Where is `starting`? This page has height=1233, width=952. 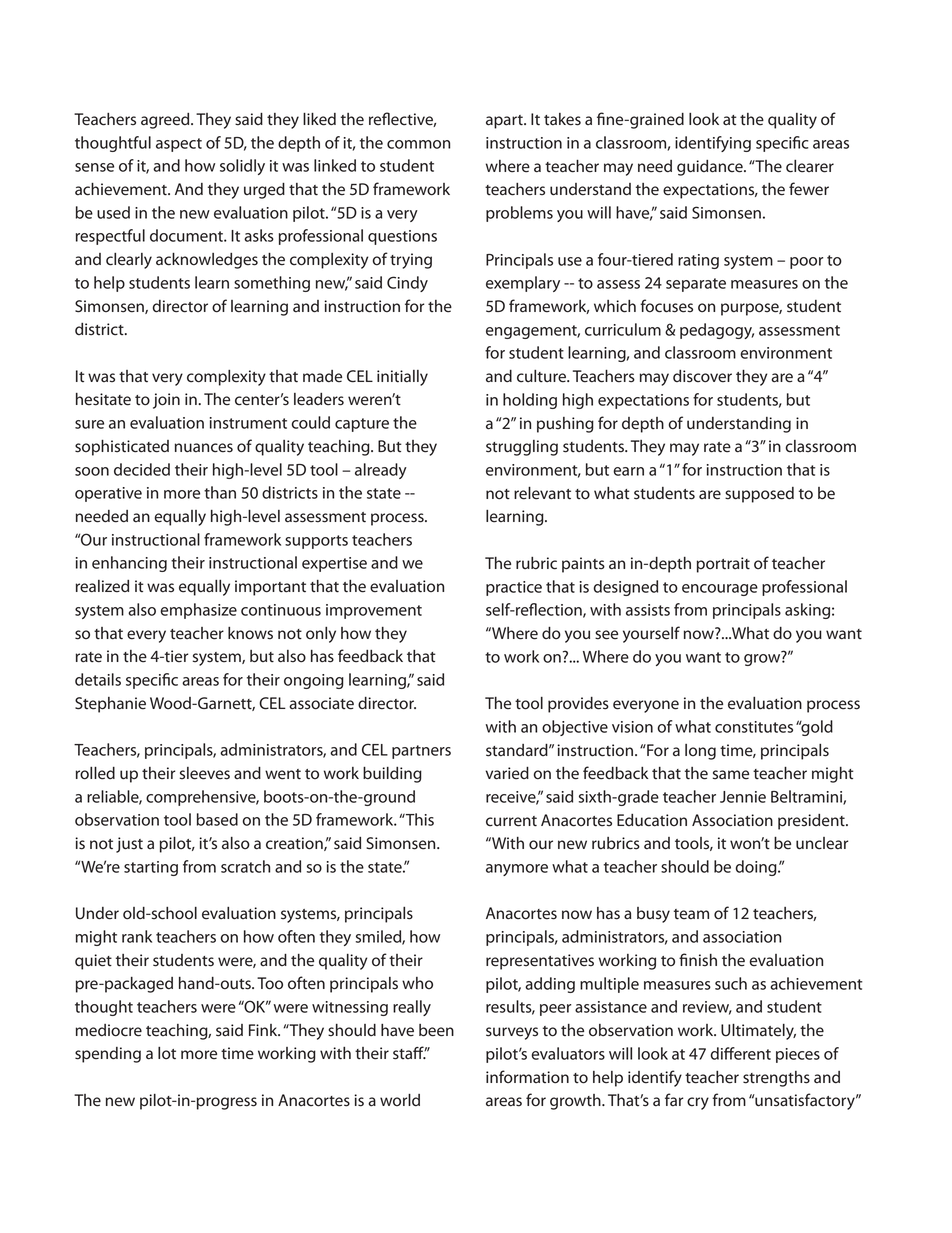 starting is located at coordinates (151, 868).
